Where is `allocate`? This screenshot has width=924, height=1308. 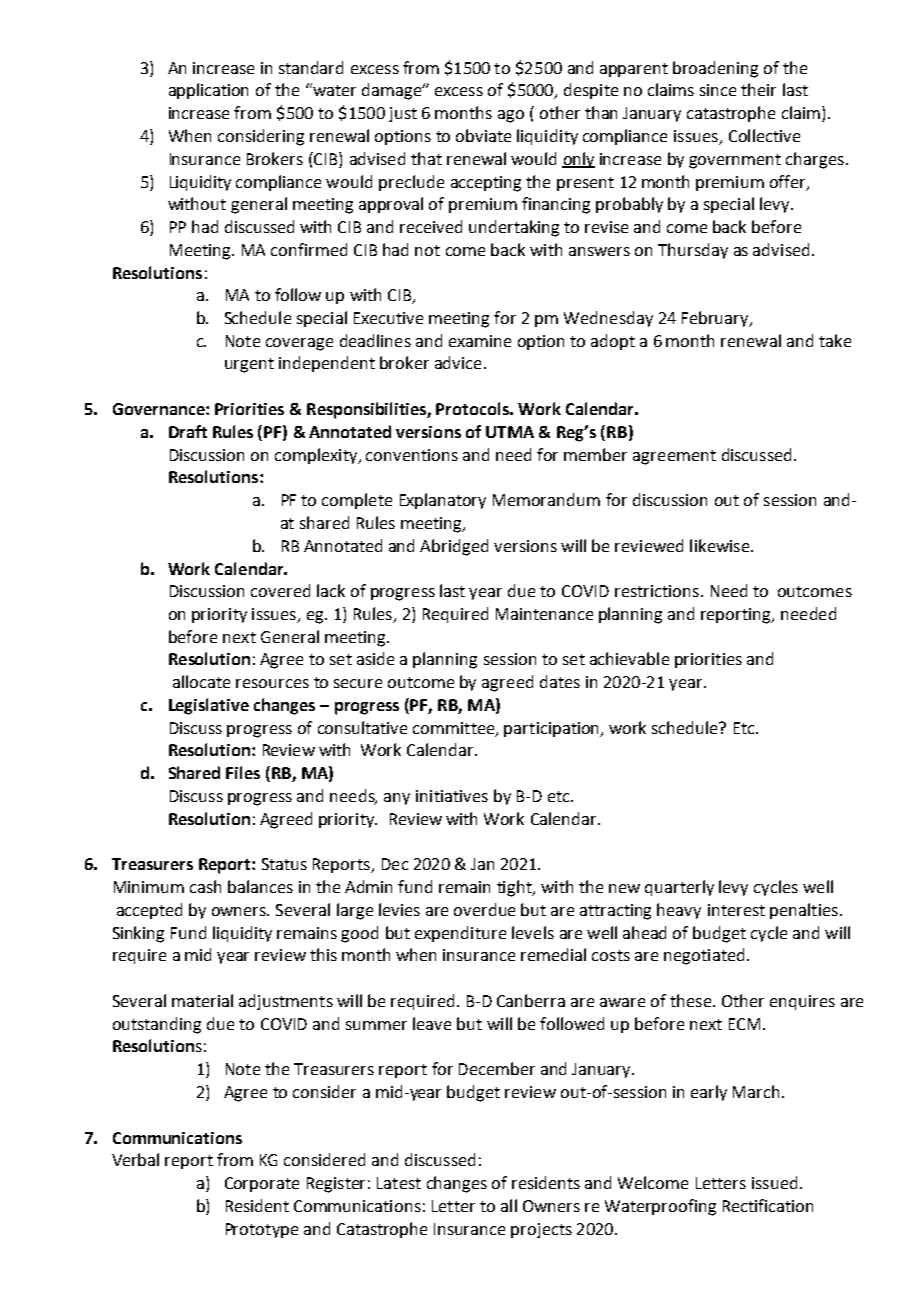
allocate is located at coordinates (201, 681).
